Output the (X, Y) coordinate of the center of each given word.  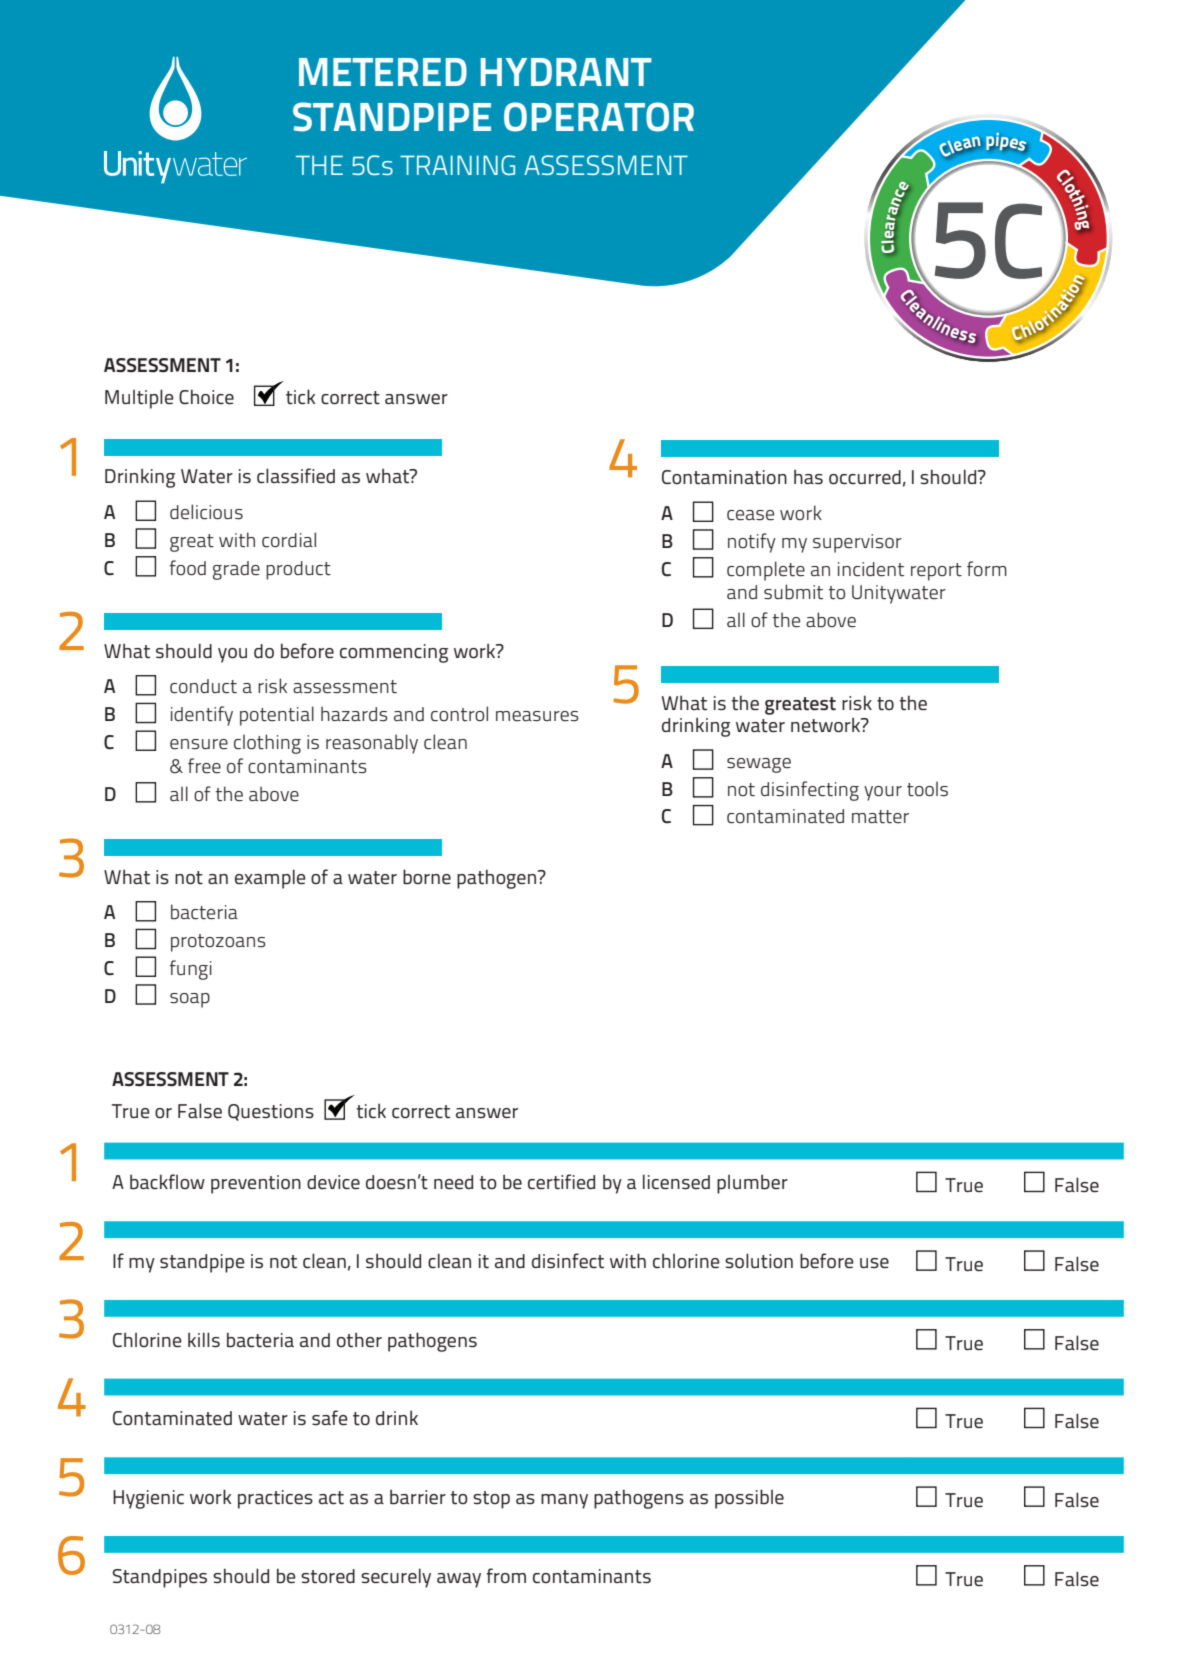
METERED (383, 72)
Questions (271, 1112)
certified (561, 1182)
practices (275, 1499)
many (564, 1501)
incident (871, 569)
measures (537, 716)
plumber (752, 1184)
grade (236, 570)
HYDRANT (566, 72)
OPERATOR (599, 117)
